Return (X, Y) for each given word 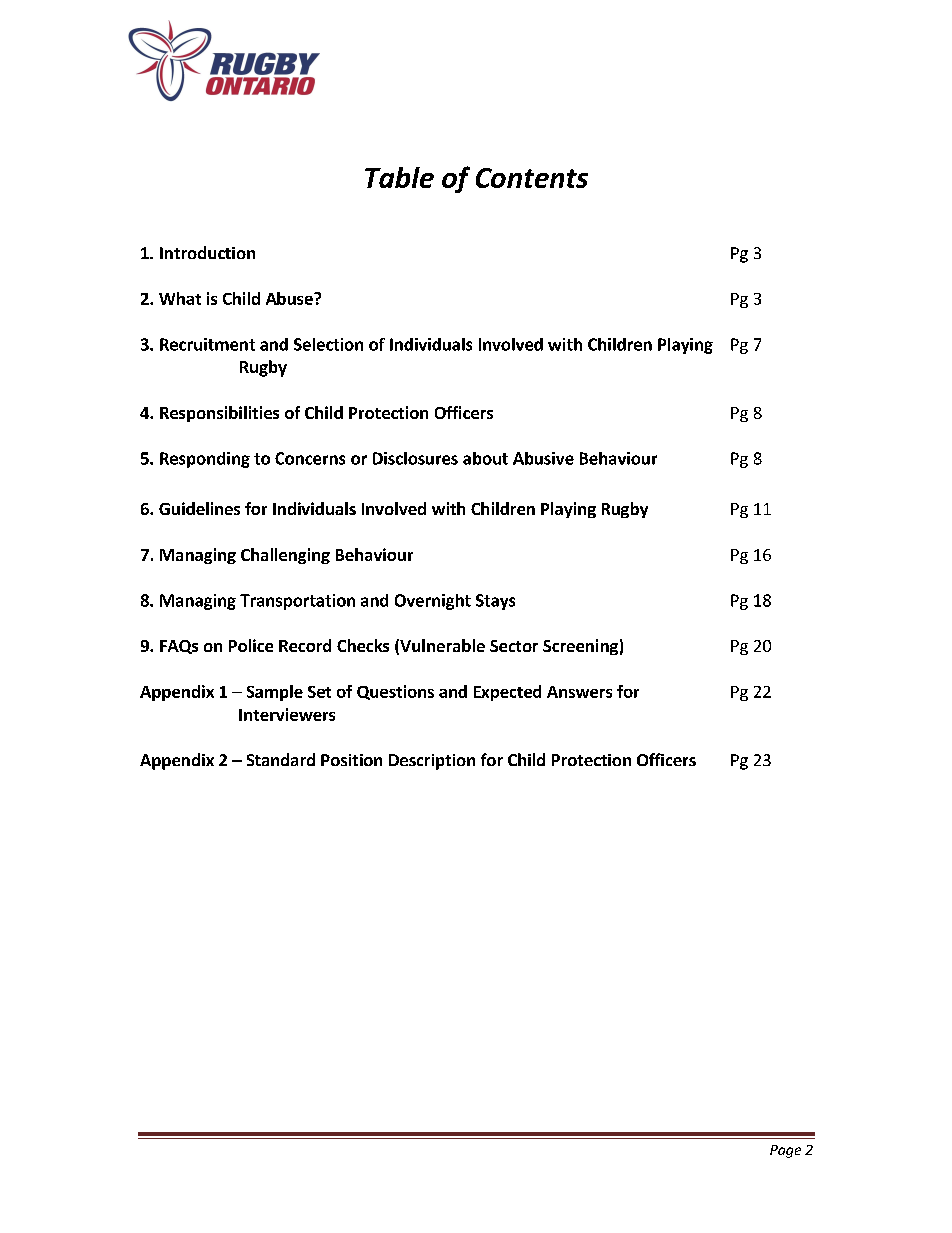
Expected (507, 693)
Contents (532, 178)
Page (785, 1151)
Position (351, 760)
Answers (579, 692)
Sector (514, 646)
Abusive (543, 458)
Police (251, 645)
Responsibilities (219, 414)
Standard (281, 759)
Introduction (207, 252)
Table (399, 177)
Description (432, 762)
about (485, 458)
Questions (395, 692)
